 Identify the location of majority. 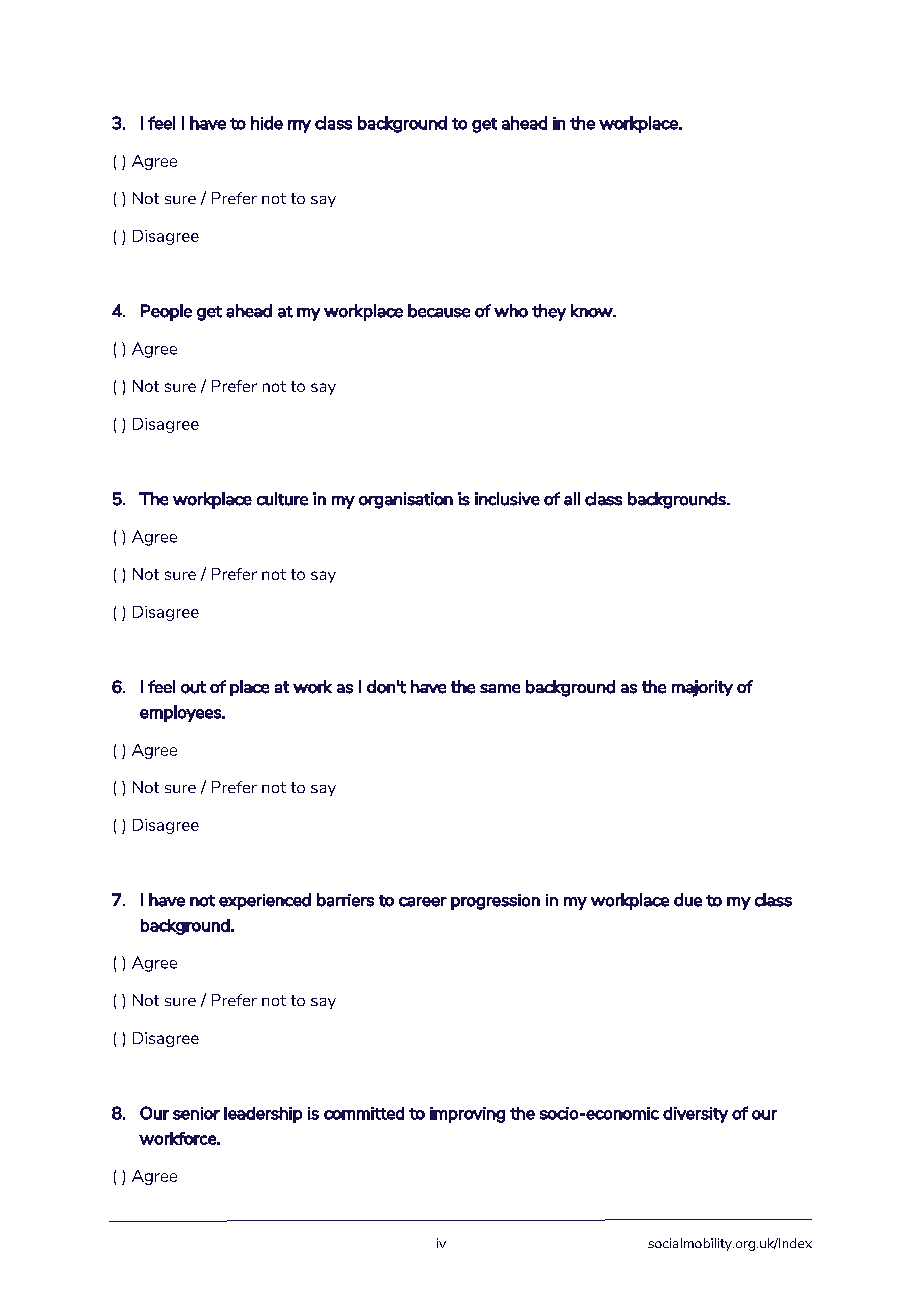
(702, 688).
